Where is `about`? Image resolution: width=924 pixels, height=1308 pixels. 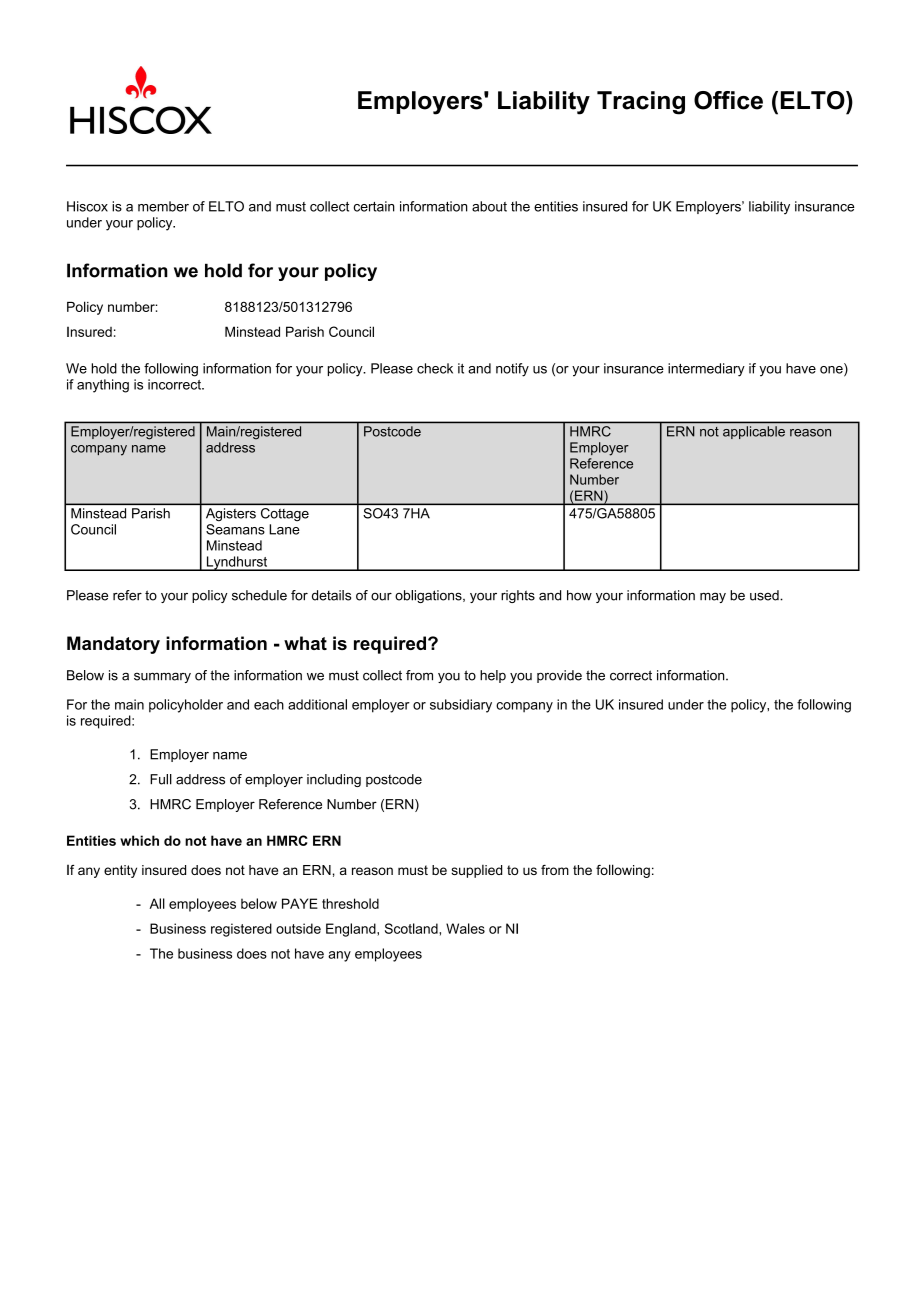 about is located at coordinates (489, 206).
